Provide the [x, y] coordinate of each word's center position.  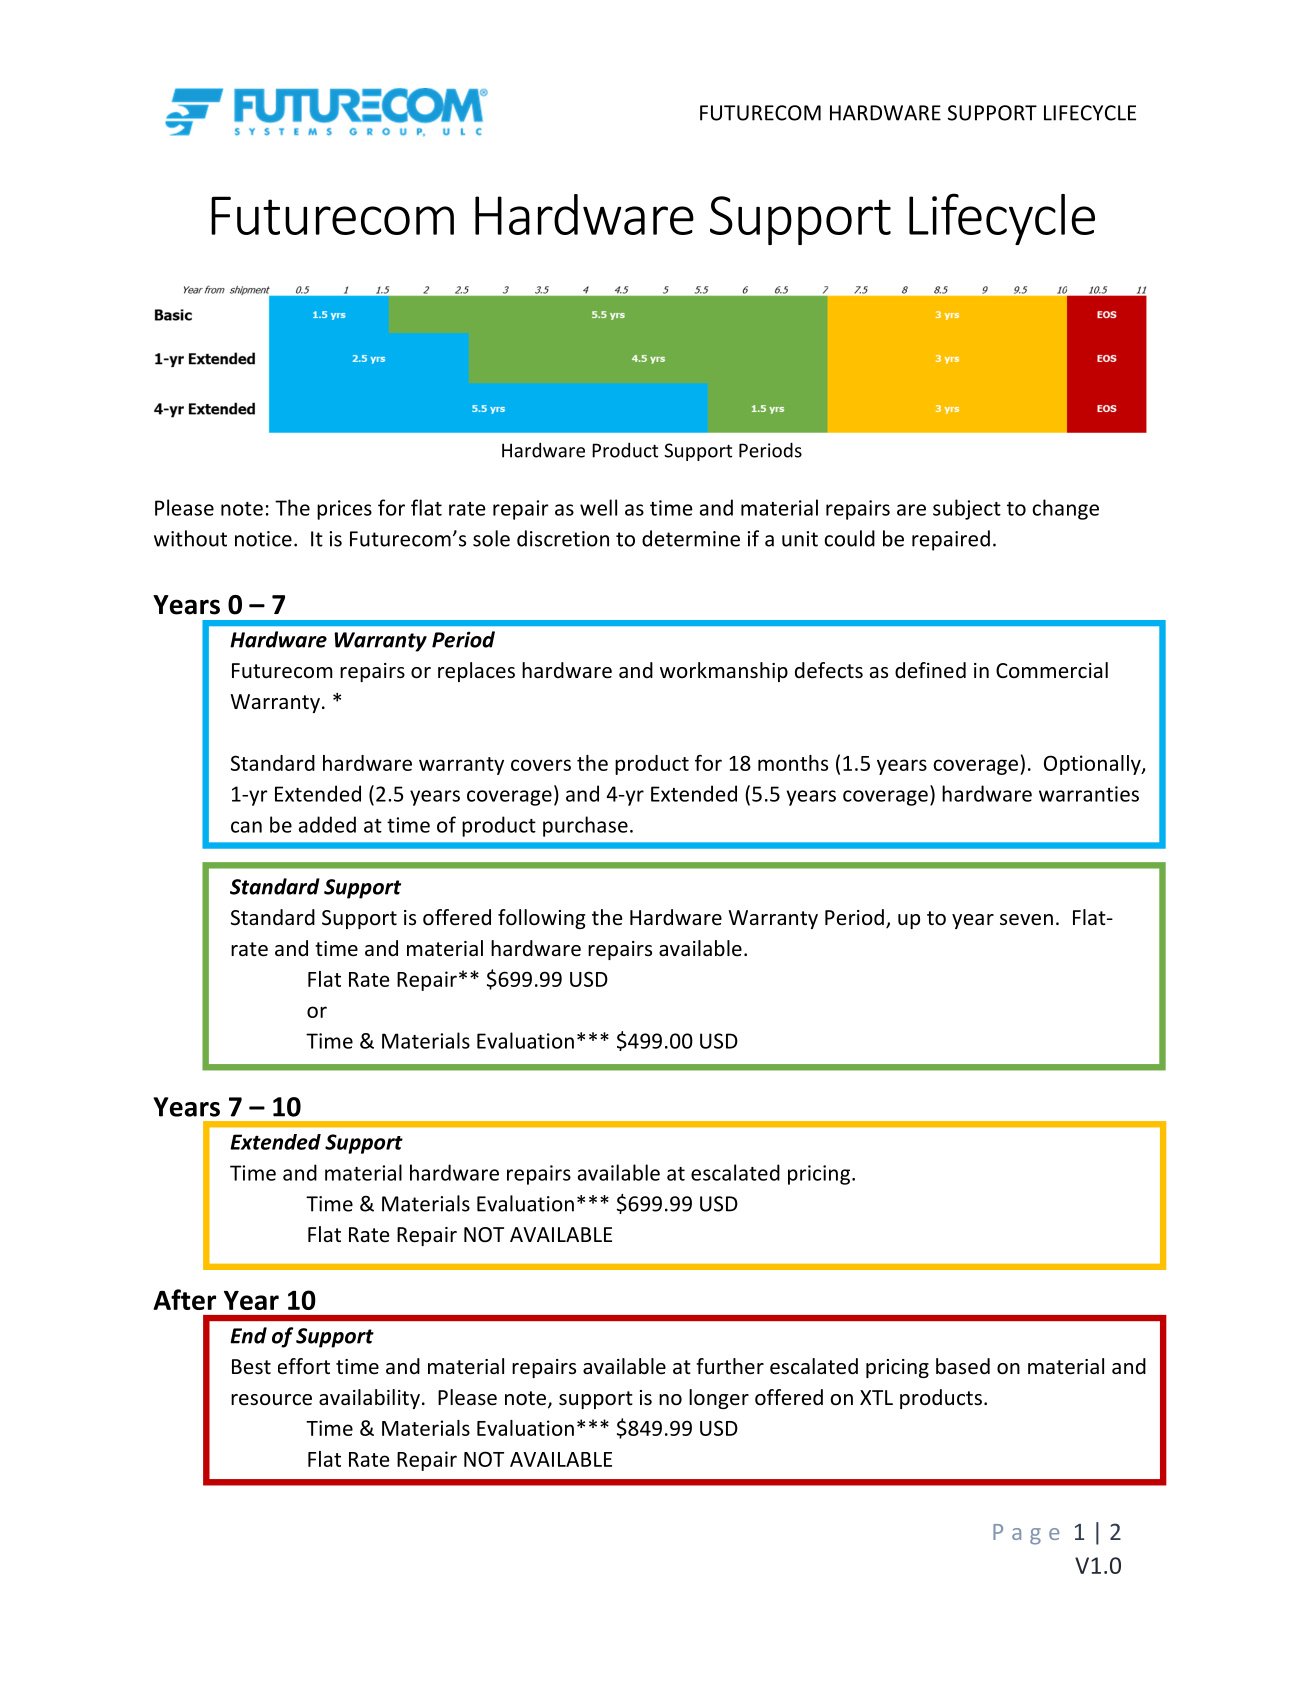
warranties [1089, 794]
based [963, 1366]
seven [1026, 920]
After [184, 1299]
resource [271, 1400]
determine [691, 538]
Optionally [1093, 765]
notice [263, 539]
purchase [585, 826]
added [327, 824]
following [541, 919]
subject [967, 509]
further [730, 1366]
